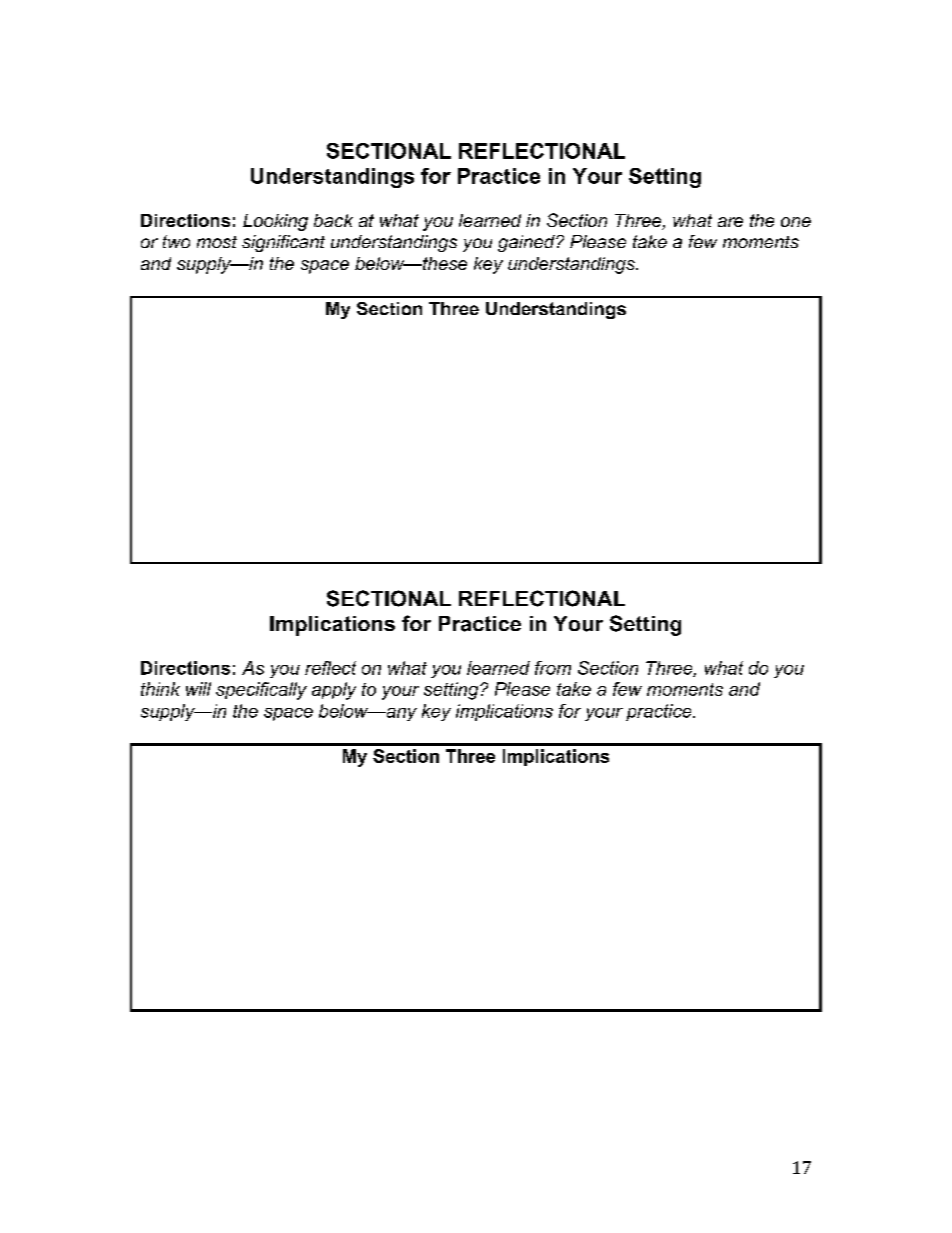  I want to click on from, so click(553, 668).
